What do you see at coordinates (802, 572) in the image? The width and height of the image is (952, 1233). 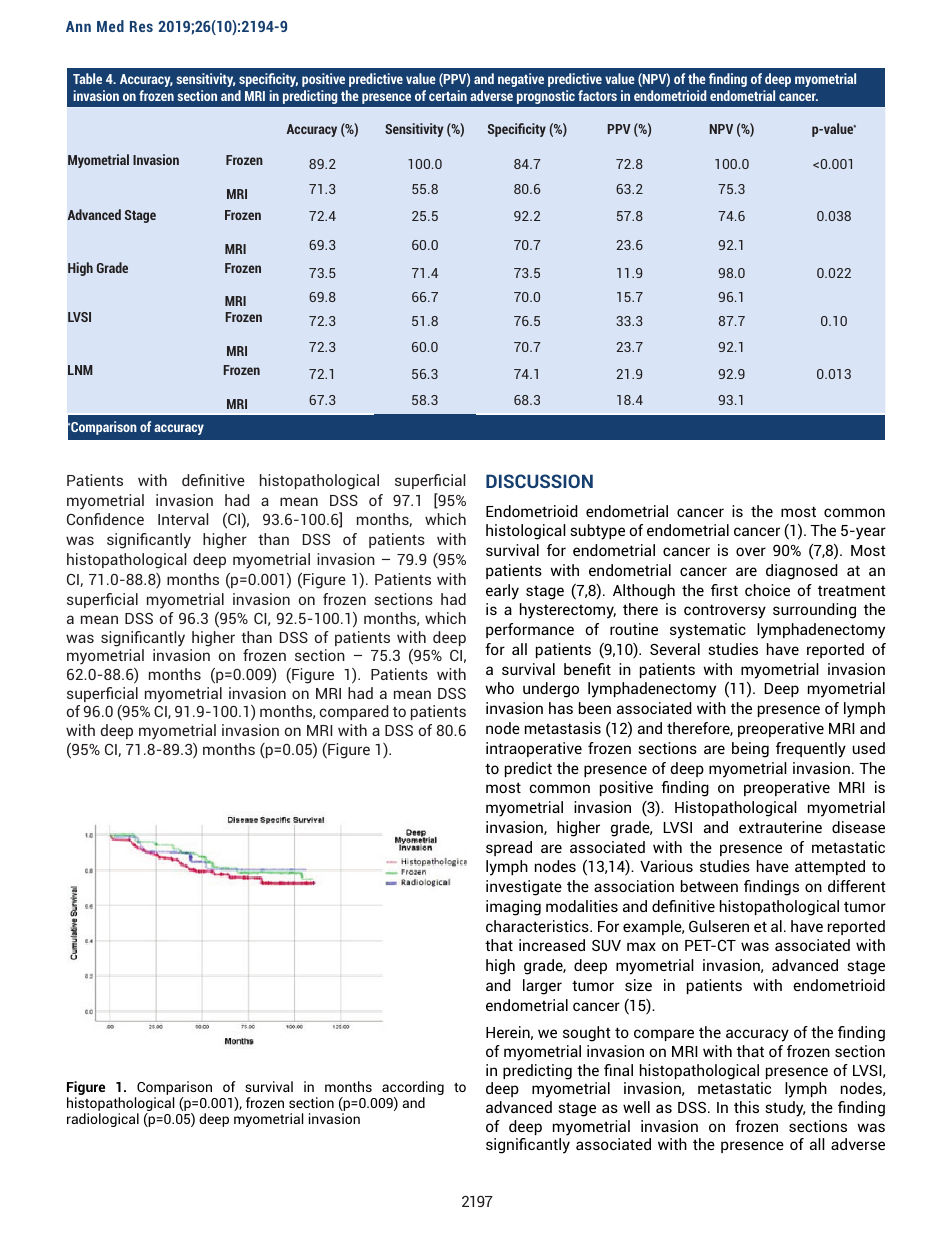 I see `diagnosed` at bounding box center [802, 572].
